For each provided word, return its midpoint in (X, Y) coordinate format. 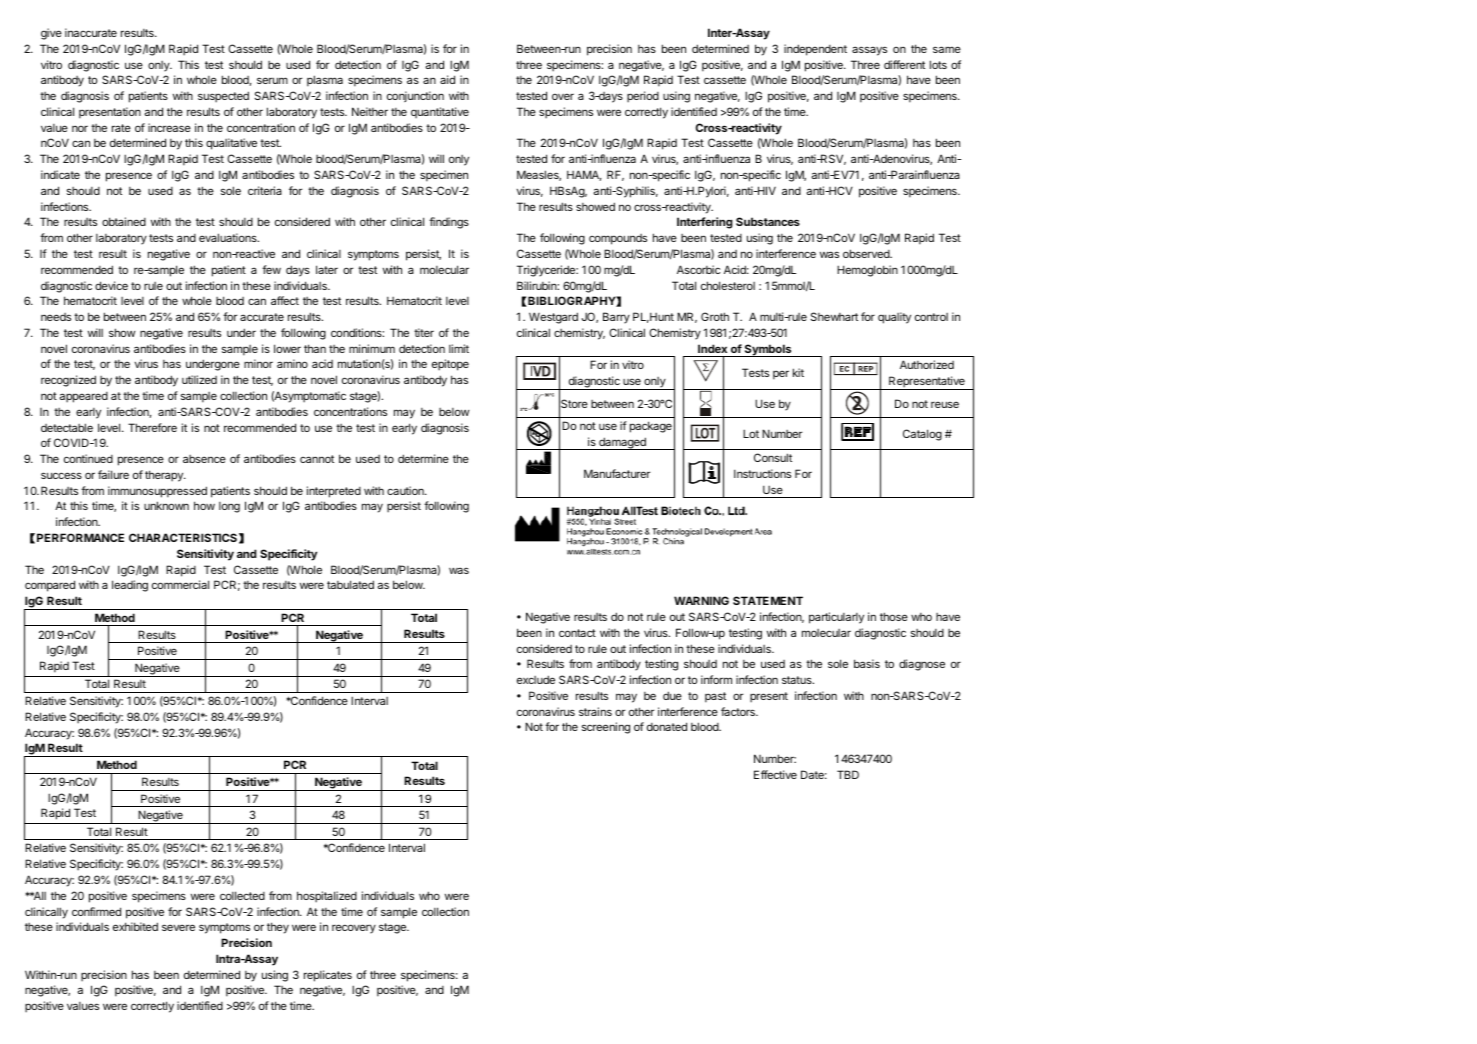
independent (815, 50)
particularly (836, 618)
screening (606, 728)
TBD (848, 774)
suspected (223, 97)
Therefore (152, 427)
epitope (450, 365)
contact (577, 633)
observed (867, 253)
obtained (124, 221)
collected (242, 895)
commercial (180, 584)
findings (449, 223)
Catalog (922, 435)
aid (447, 79)
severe (178, 927)
